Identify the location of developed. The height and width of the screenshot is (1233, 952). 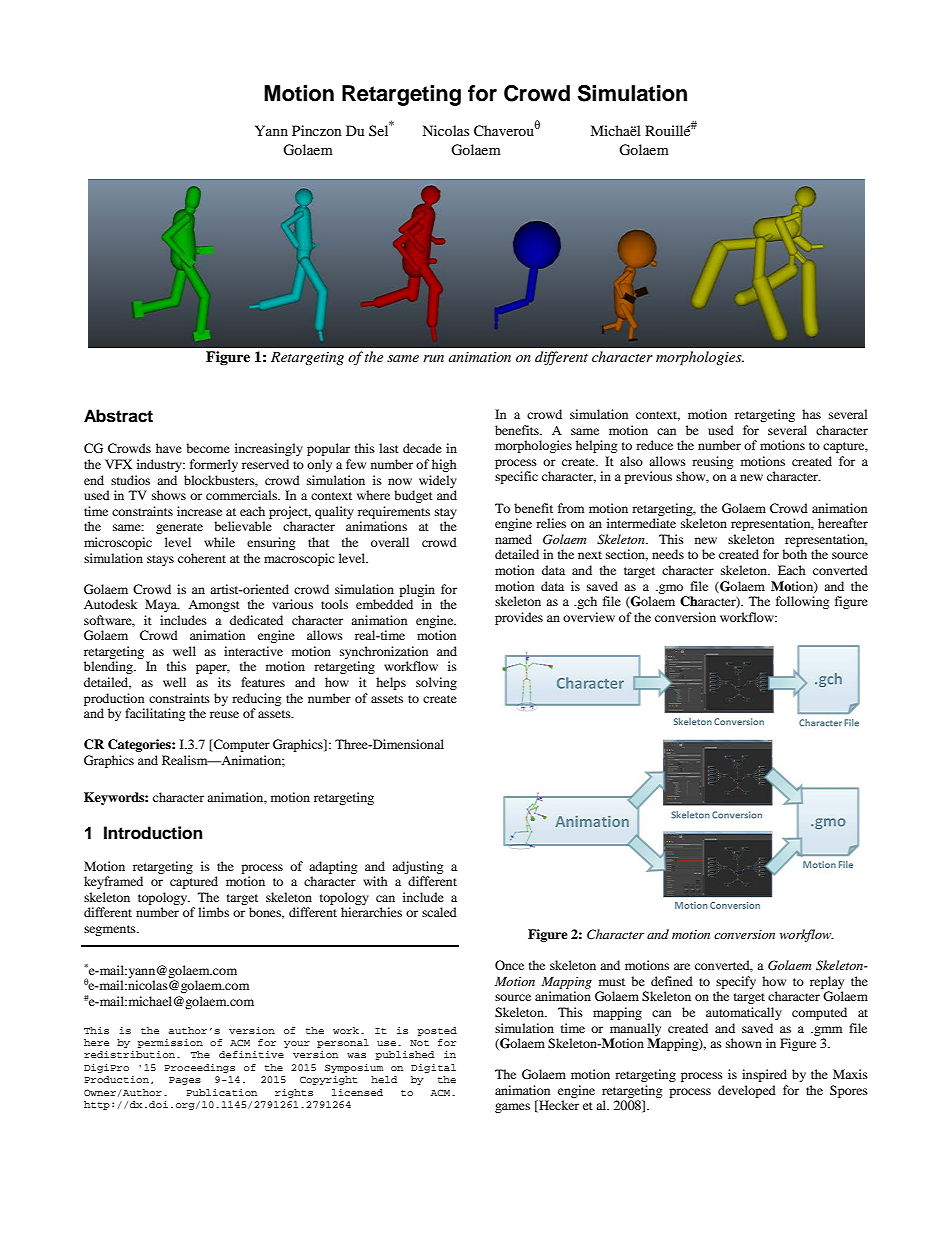
(747, 1091).
